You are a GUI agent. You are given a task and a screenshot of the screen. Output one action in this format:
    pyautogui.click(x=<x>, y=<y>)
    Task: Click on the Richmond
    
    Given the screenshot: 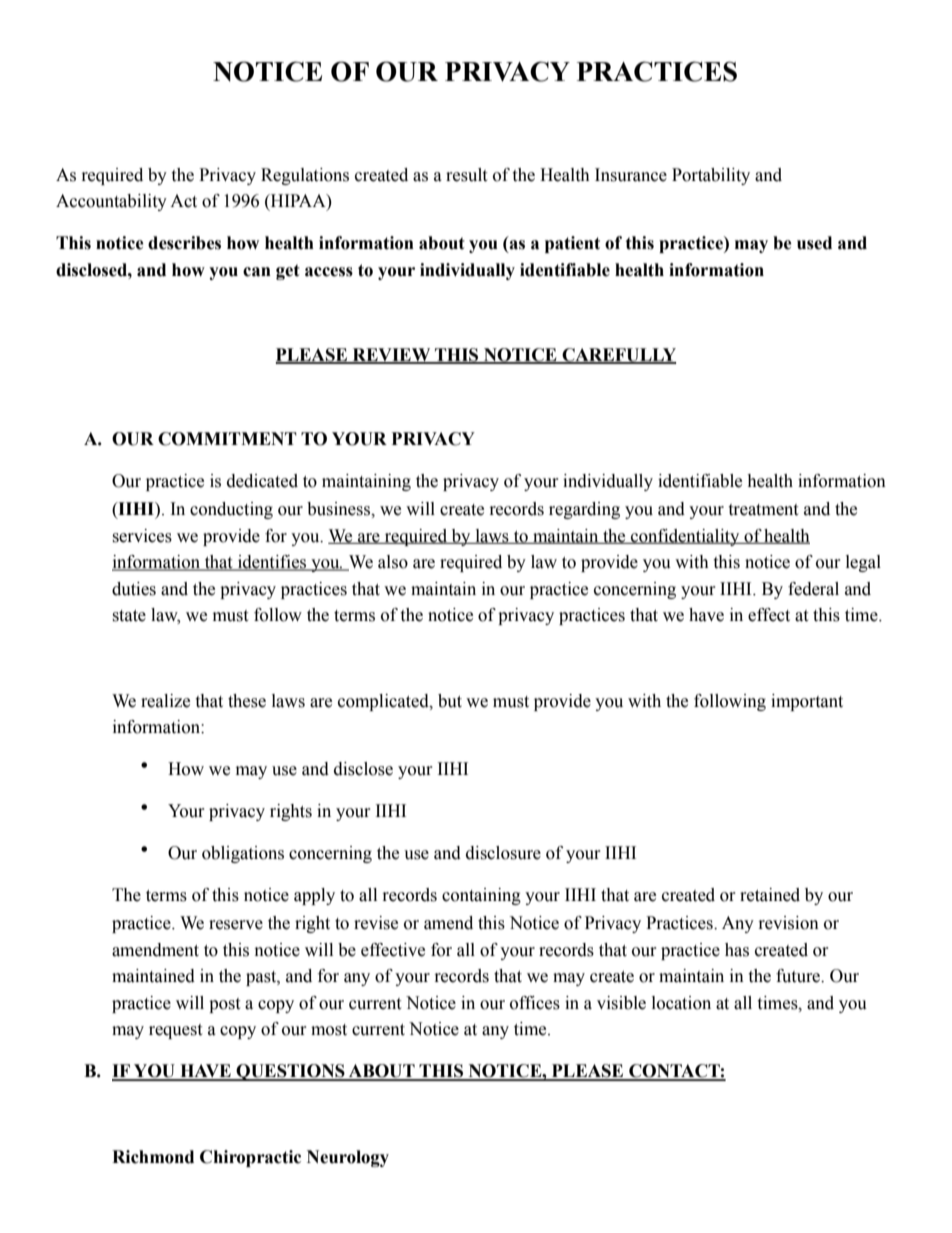 What is the action you would take?
    pyautogui.click(x=153, y=1157)
